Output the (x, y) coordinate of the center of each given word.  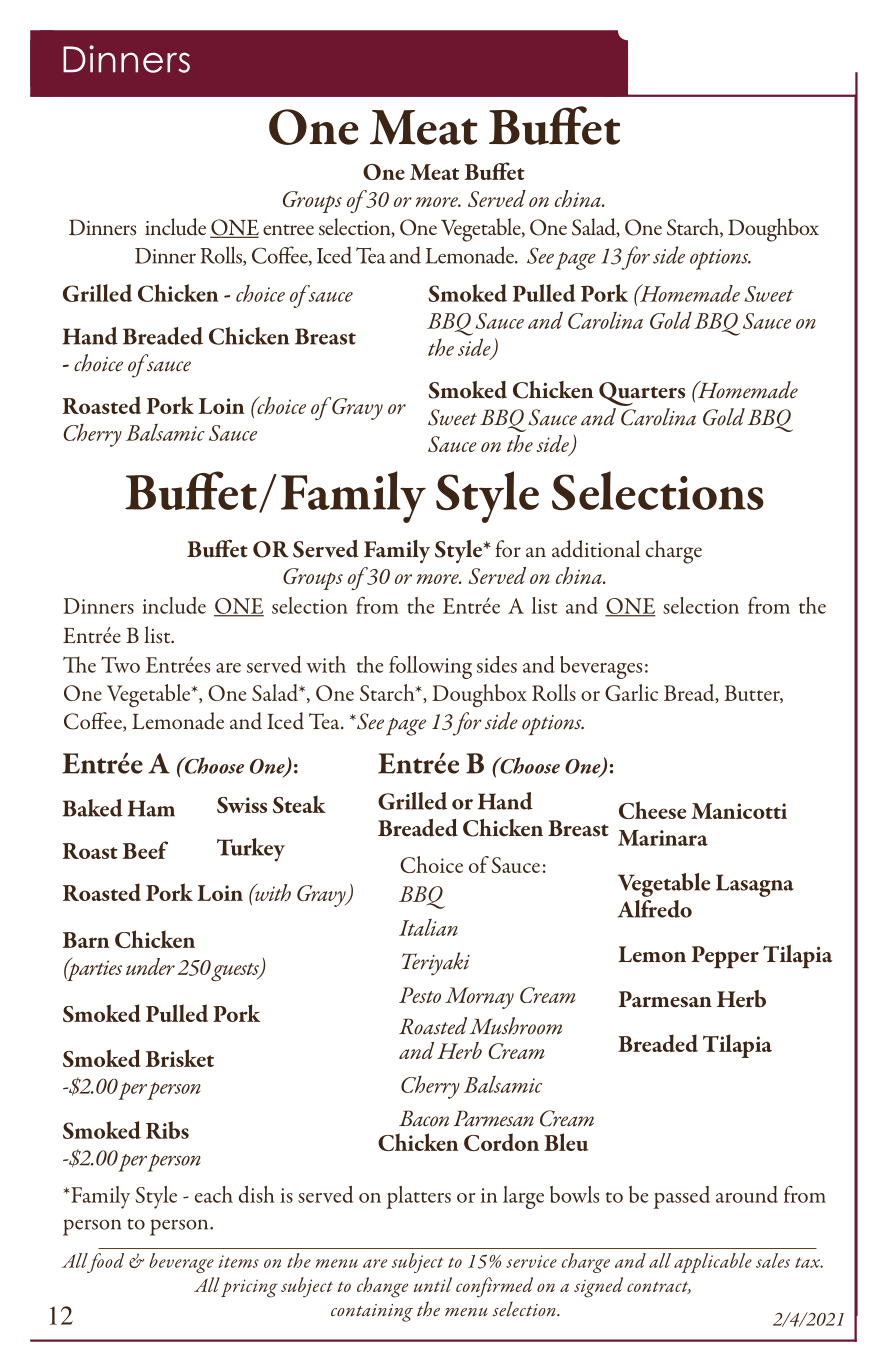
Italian (428, 927)
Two (120, 664)
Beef (145, 850)
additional (596, 549)
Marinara (663, 838)
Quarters (642, 394)
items (239, 1261)
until (433, 1284)
